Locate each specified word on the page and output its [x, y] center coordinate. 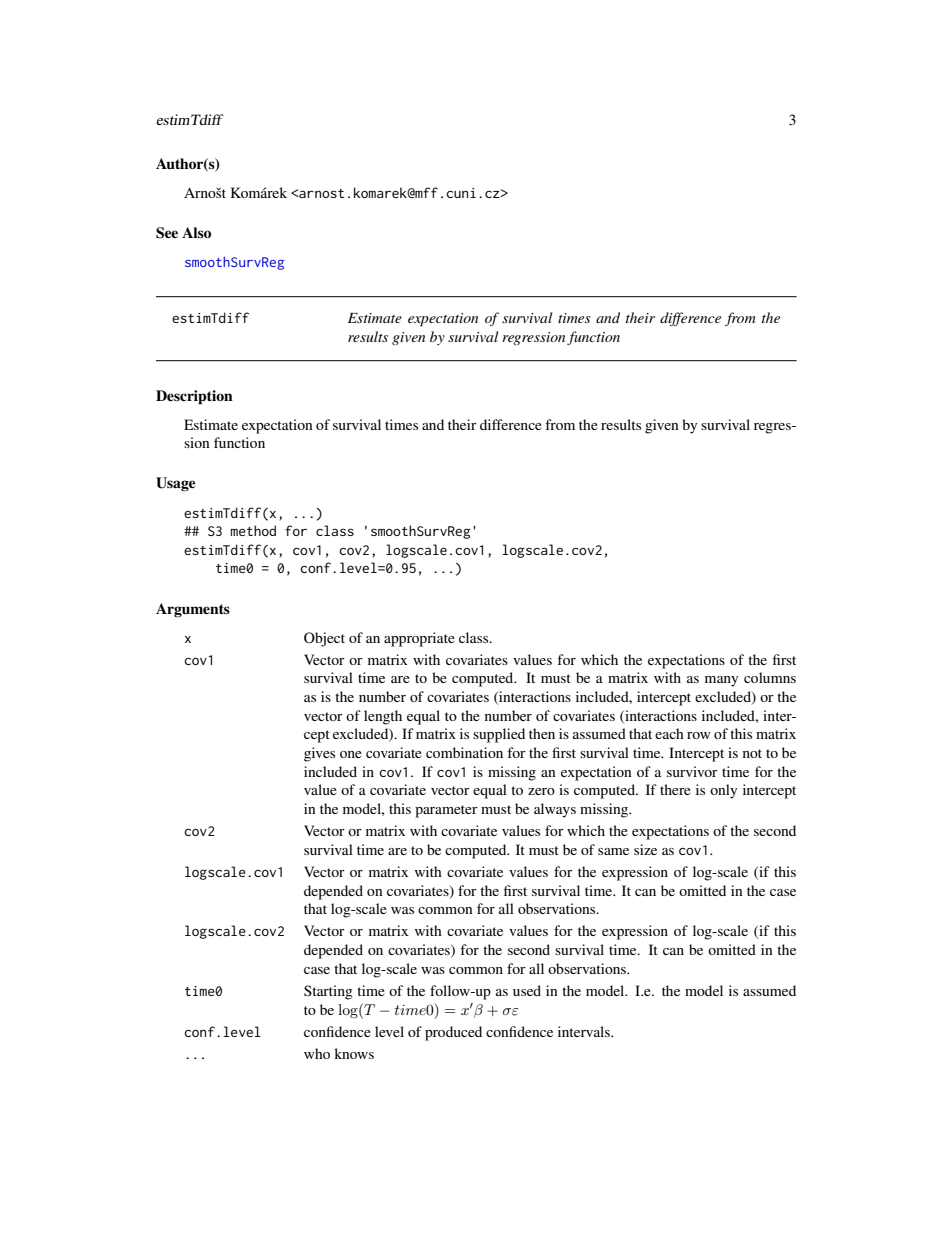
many [721, 681]
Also [196, 232]
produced [453, 1033]
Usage [176, 484]
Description [194, 397]
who [317, 1053]
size [645, 849]
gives [319, 754]
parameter [446, 811]
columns [770, 677]
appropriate [419, 639]
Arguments [193, 610]
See [167, 233]
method [253, 530]
